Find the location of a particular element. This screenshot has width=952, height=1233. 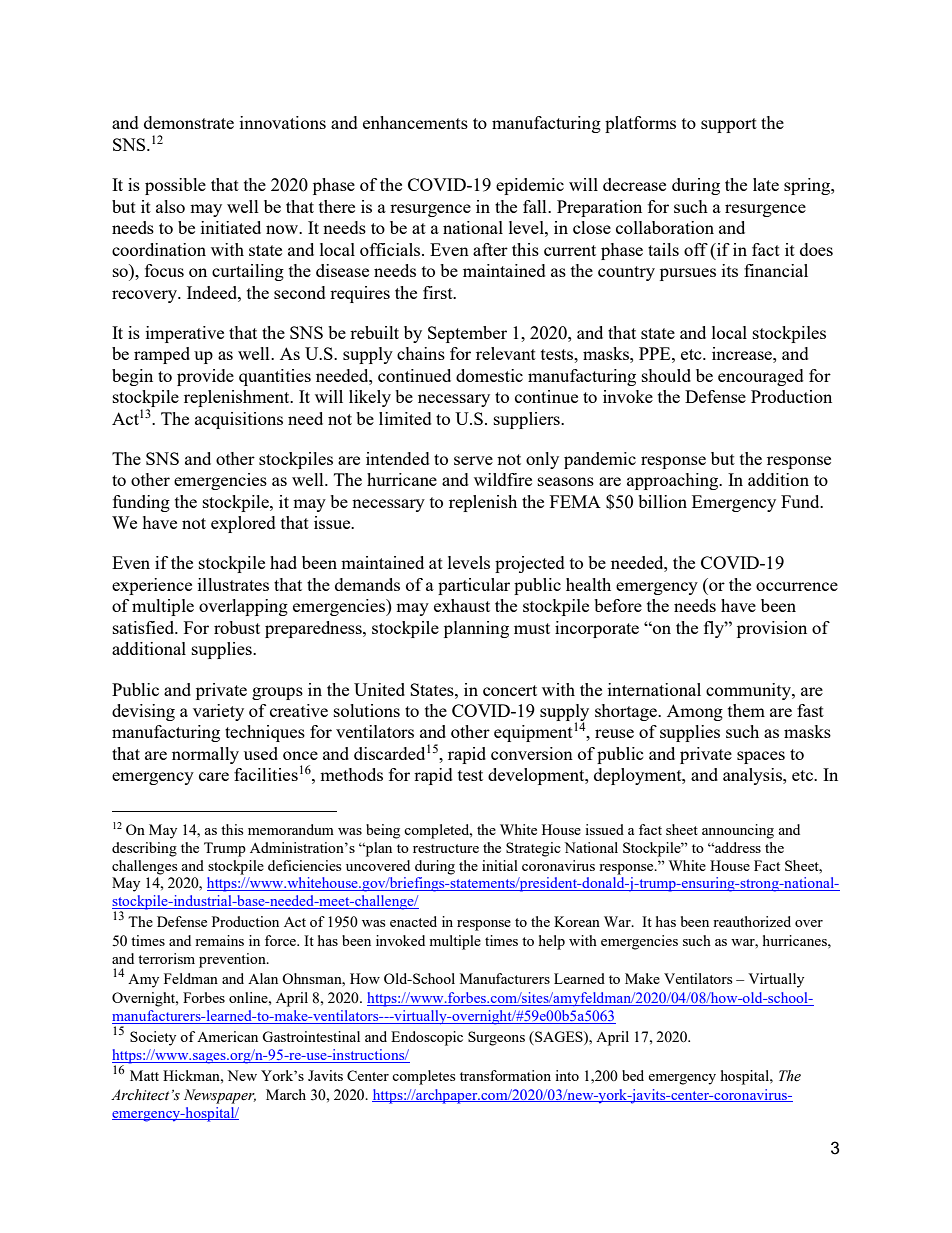

enhancements is located at coordinates (415, 122).
